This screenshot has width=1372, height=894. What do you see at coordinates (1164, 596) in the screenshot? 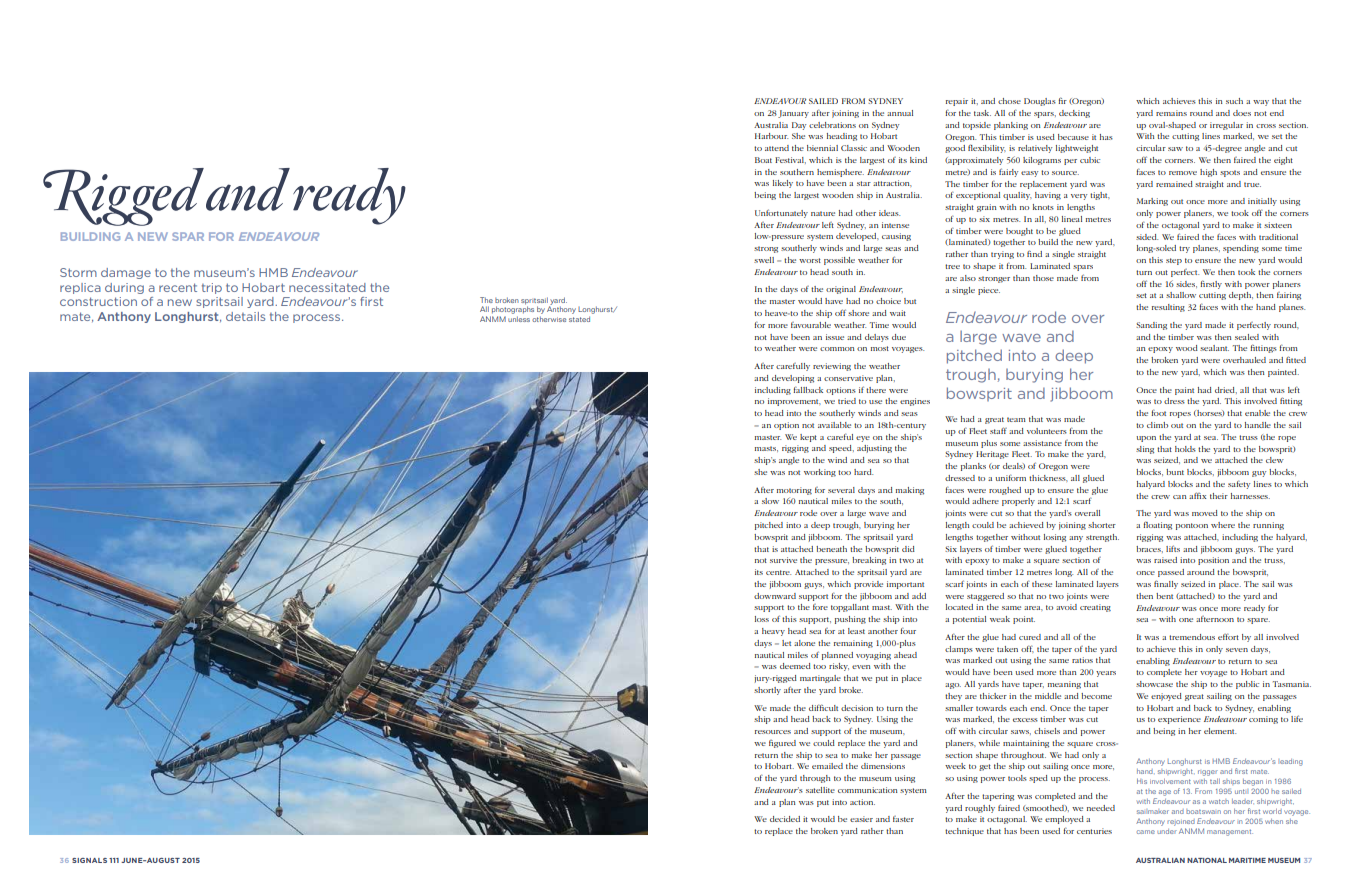
I see `bent` at bounding box center [1164, 596].
